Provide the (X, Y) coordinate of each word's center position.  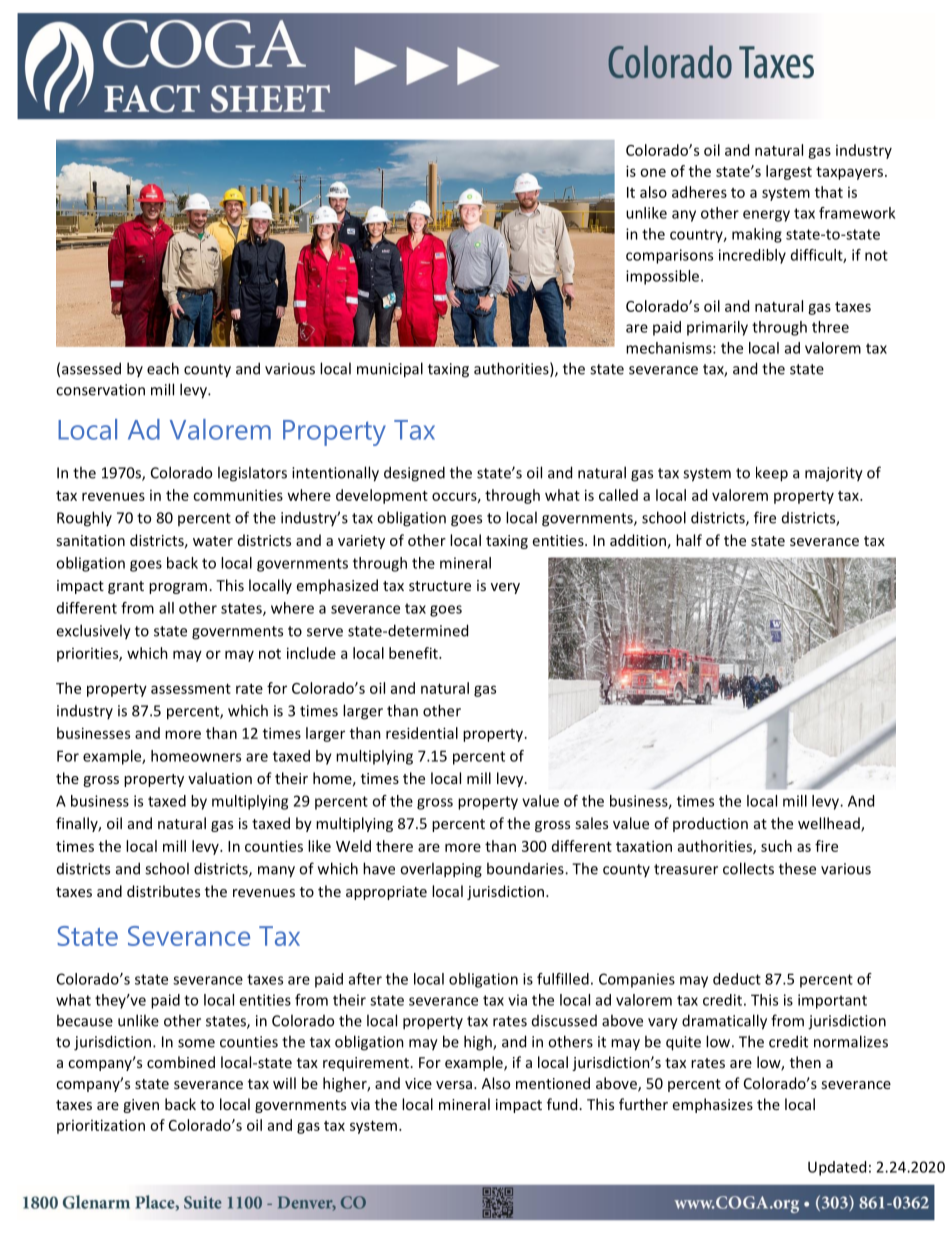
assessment (191, 689)
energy (766, 216)
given (141, 1106)
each (163, 368)
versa (454, 1085)
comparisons (669, 256)
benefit (414, 653)
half (689, 540)
